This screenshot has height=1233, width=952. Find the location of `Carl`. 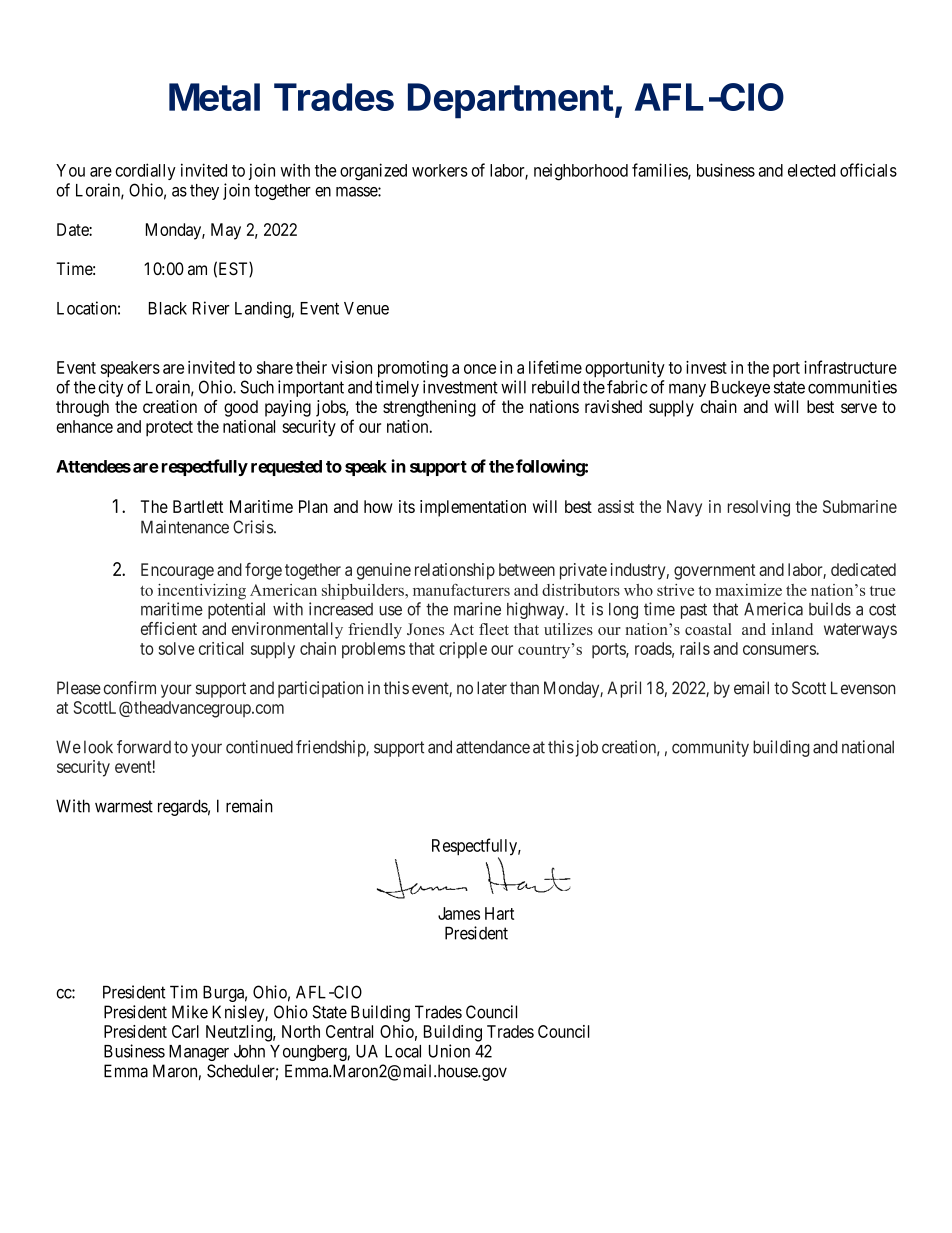

Carl is located at coordinates (185, 1031).
